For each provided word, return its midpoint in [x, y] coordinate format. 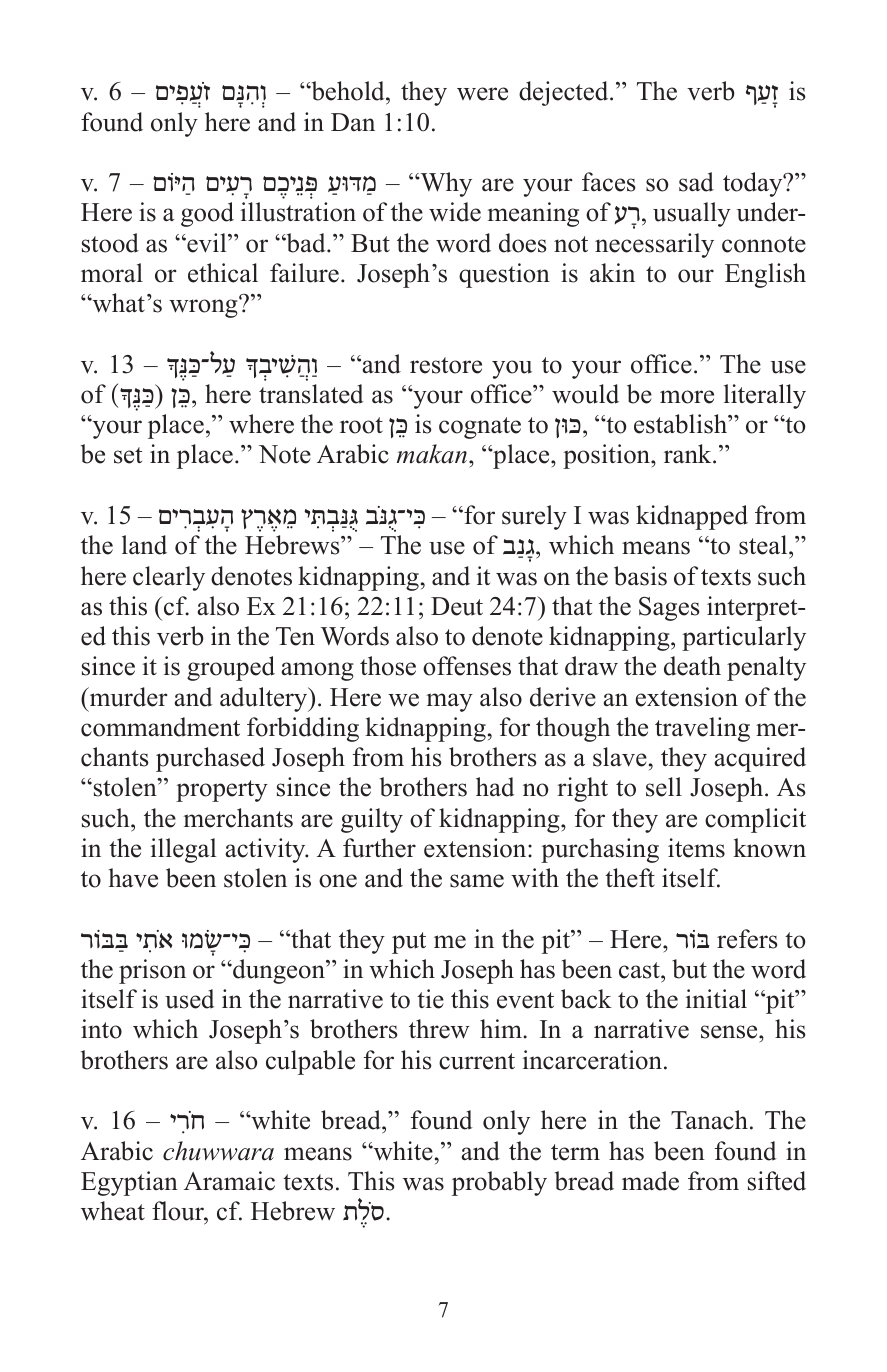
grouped [231, 668]
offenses [467, 666]
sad [696, 182]
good [207, 214]
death [692, 666]
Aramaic [229, 1181]
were [482, 94]
